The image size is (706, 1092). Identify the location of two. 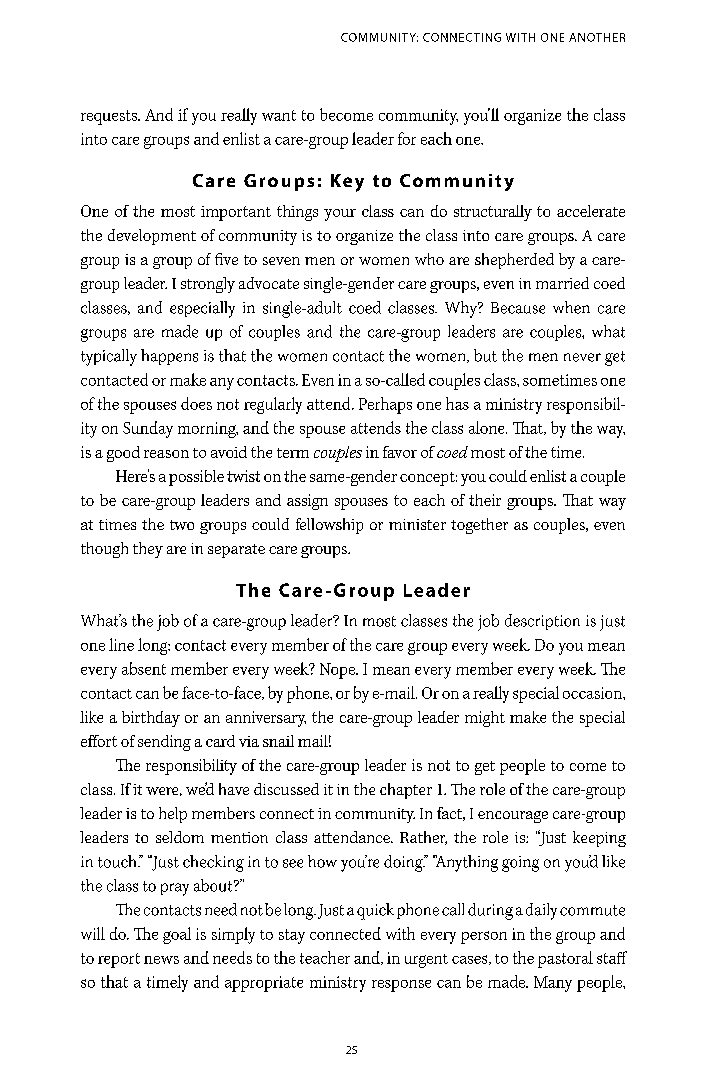
(182, 525).
